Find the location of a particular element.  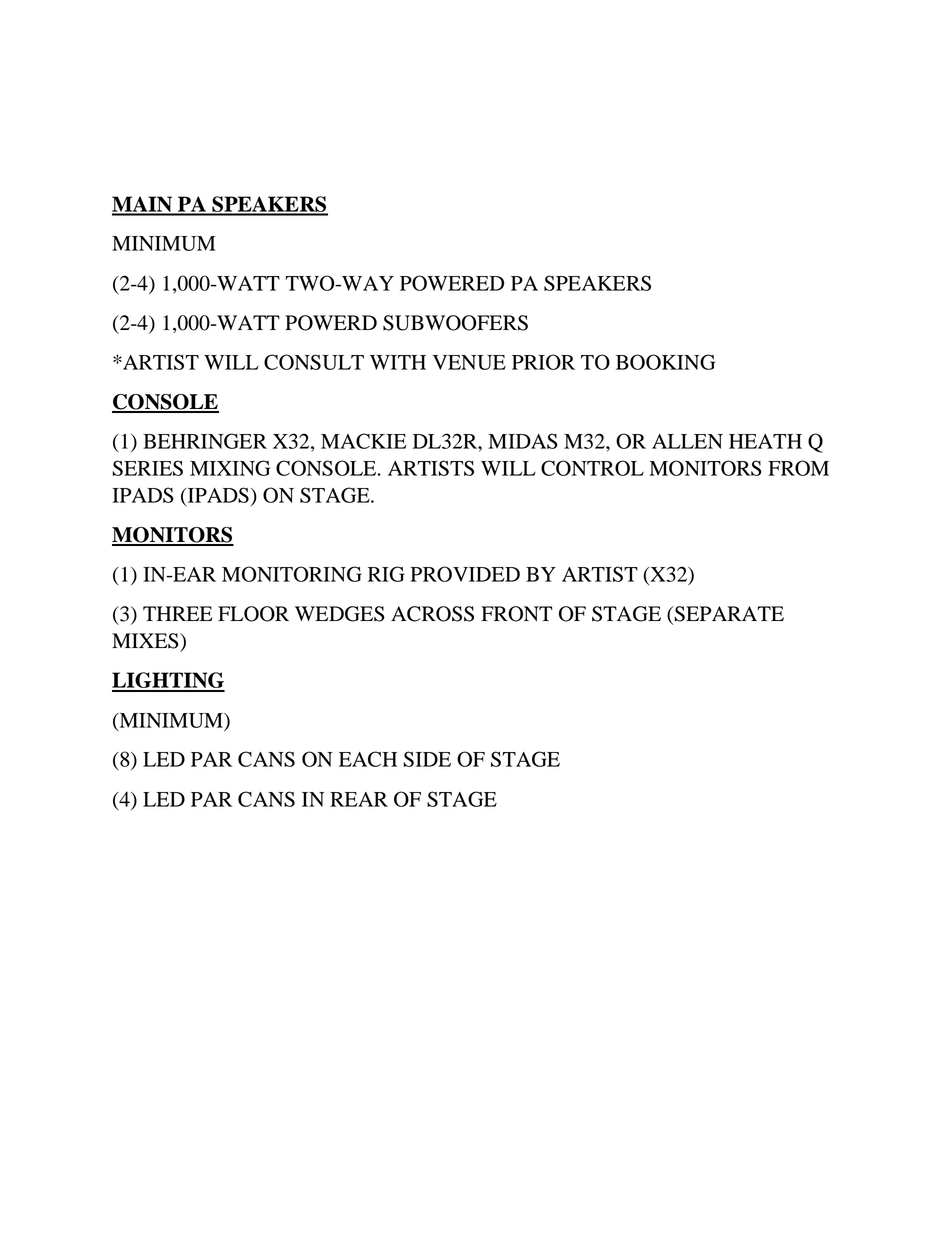

EACH is located at coordinates (368, 759).
